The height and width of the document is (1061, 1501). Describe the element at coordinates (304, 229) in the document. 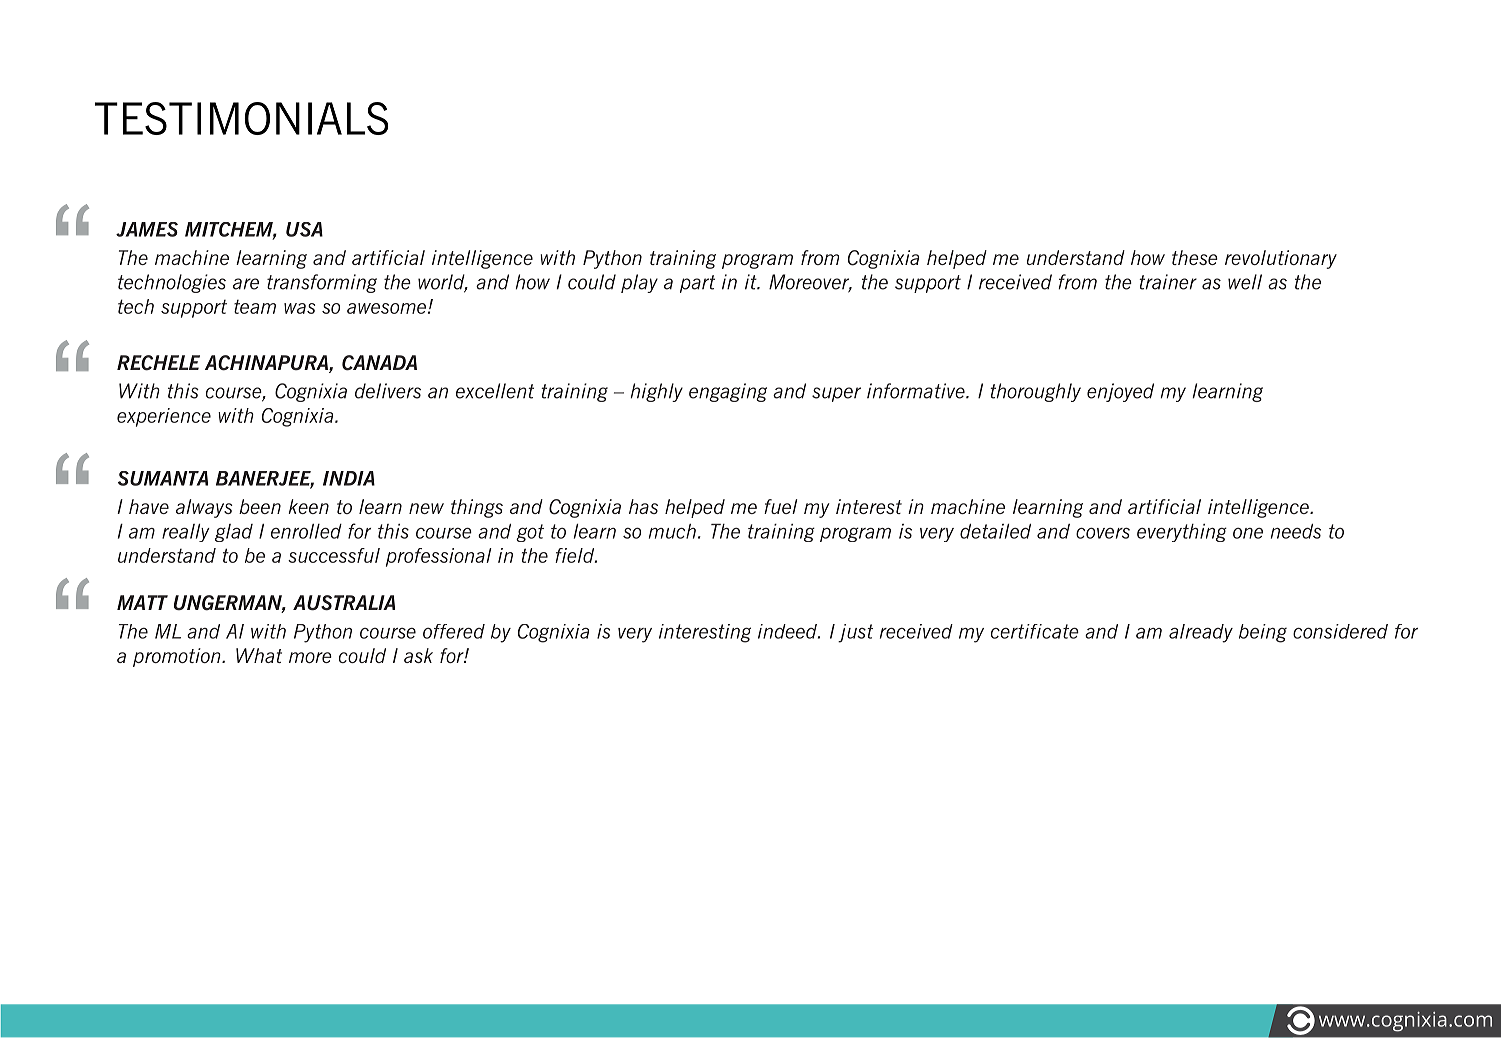

I see `USA` at that location.
